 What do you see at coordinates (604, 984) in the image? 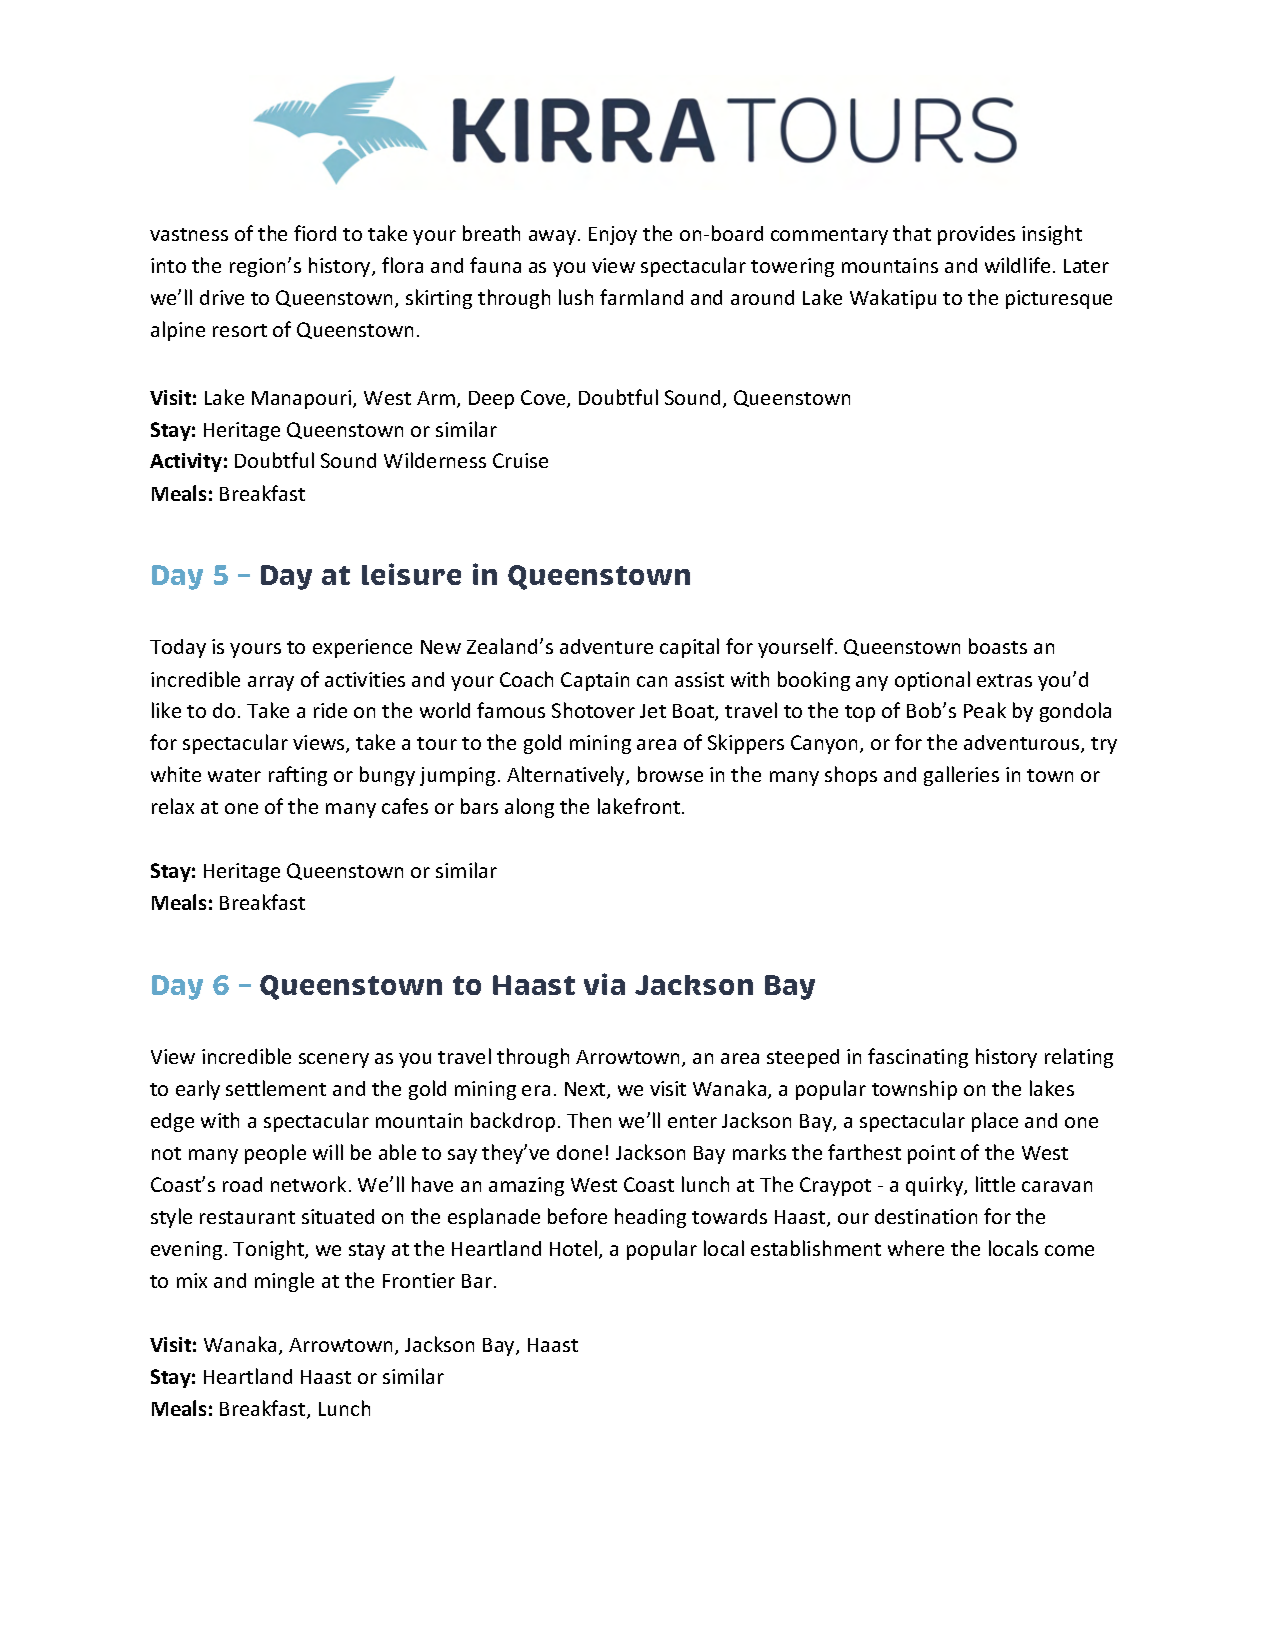
I see `via` at bounding box center [604, 984].
